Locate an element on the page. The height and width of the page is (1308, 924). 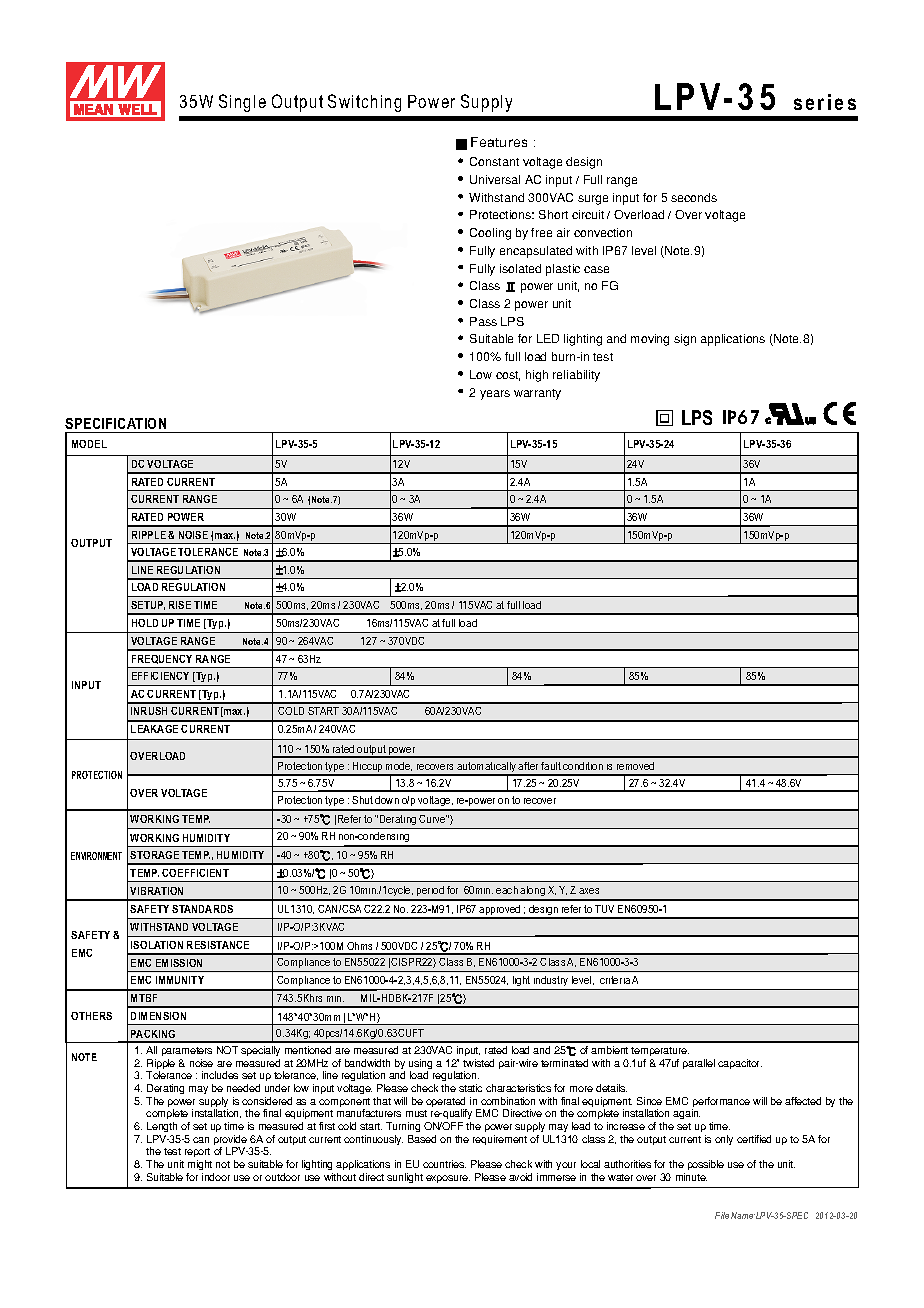
might is located at coordinates (200, 1165).
